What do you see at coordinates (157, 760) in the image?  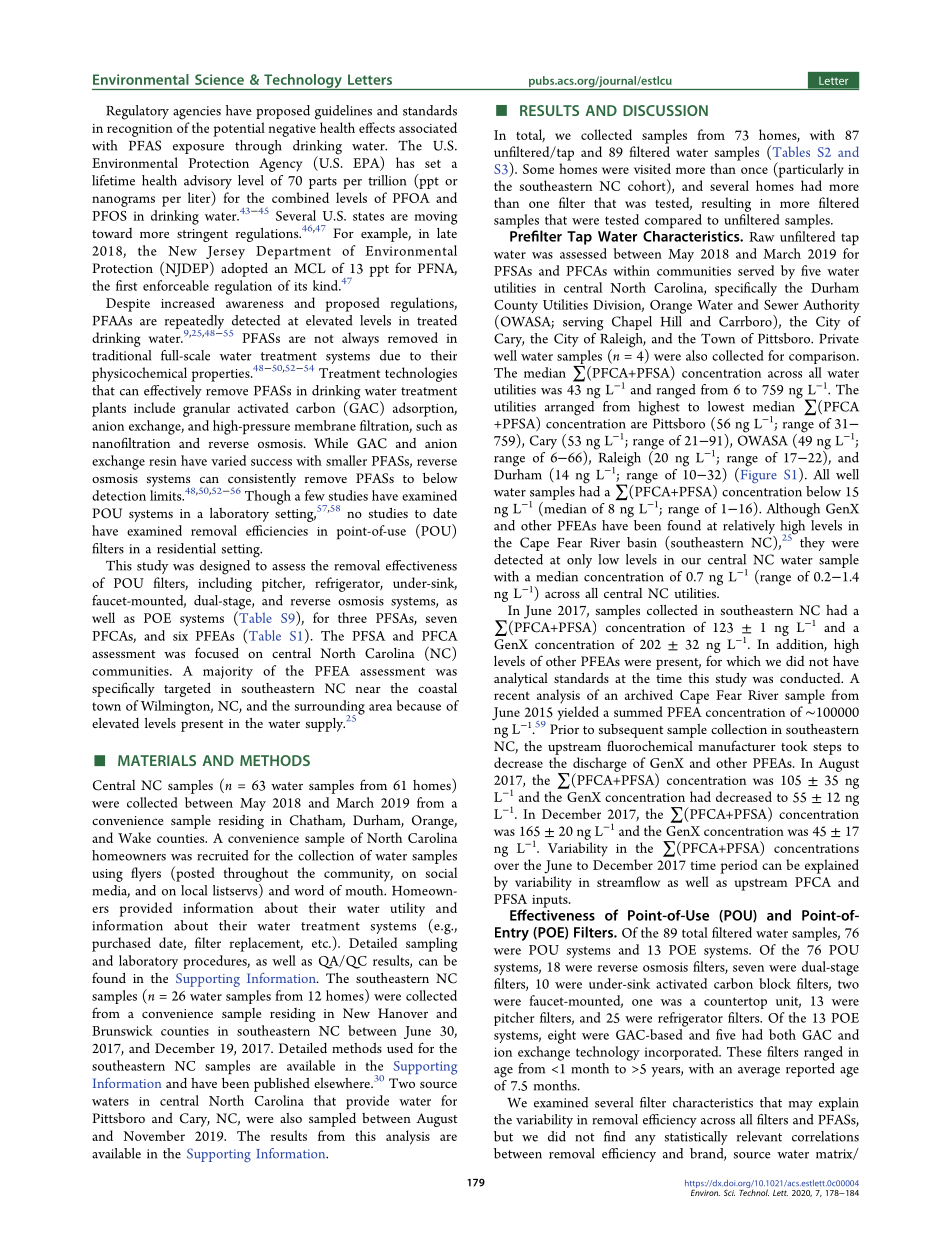 I see `MATERIALS` at bounding box center [157, 760].
